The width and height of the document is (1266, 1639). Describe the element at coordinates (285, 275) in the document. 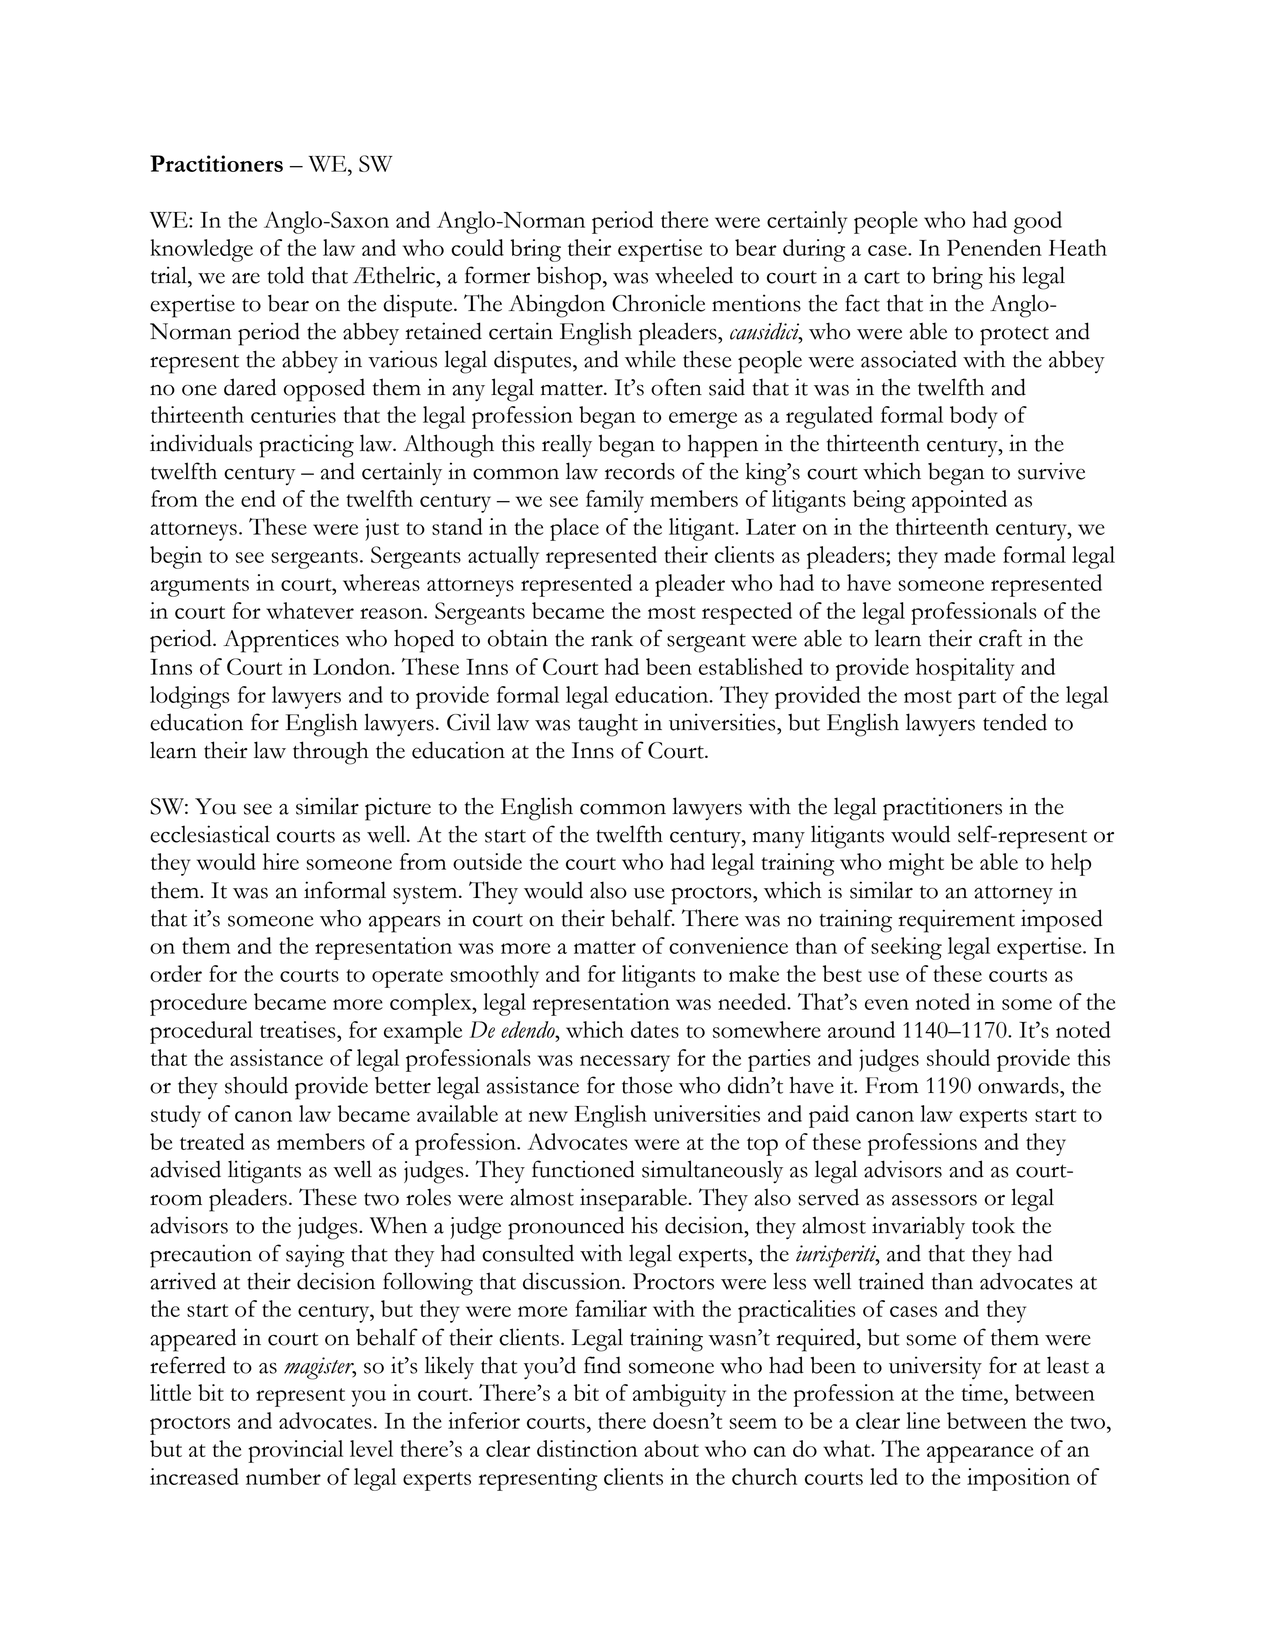

I see `told` at that location.
